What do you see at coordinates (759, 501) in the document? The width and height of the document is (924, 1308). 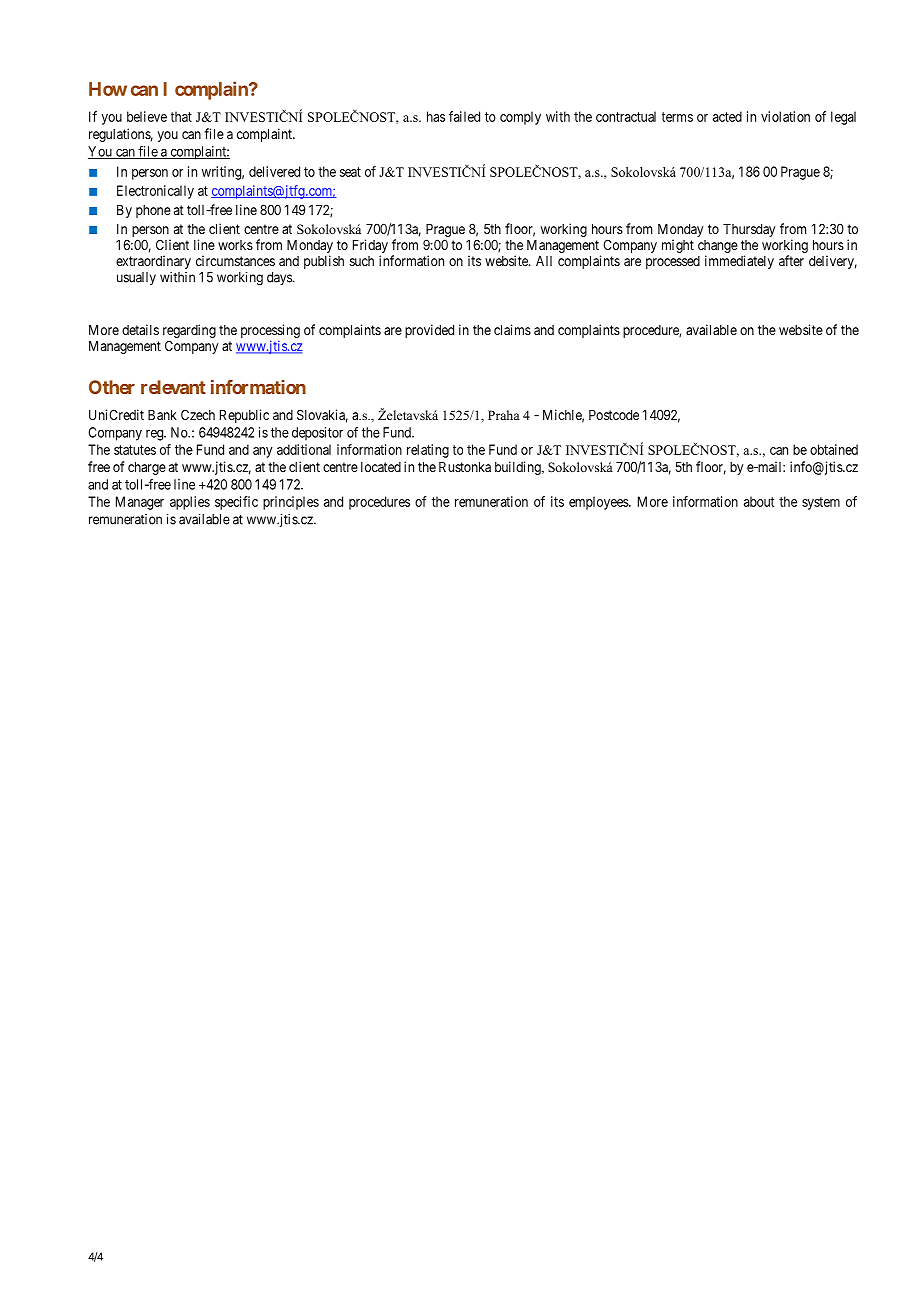 I see `about` at bounding box center [759, 501].
